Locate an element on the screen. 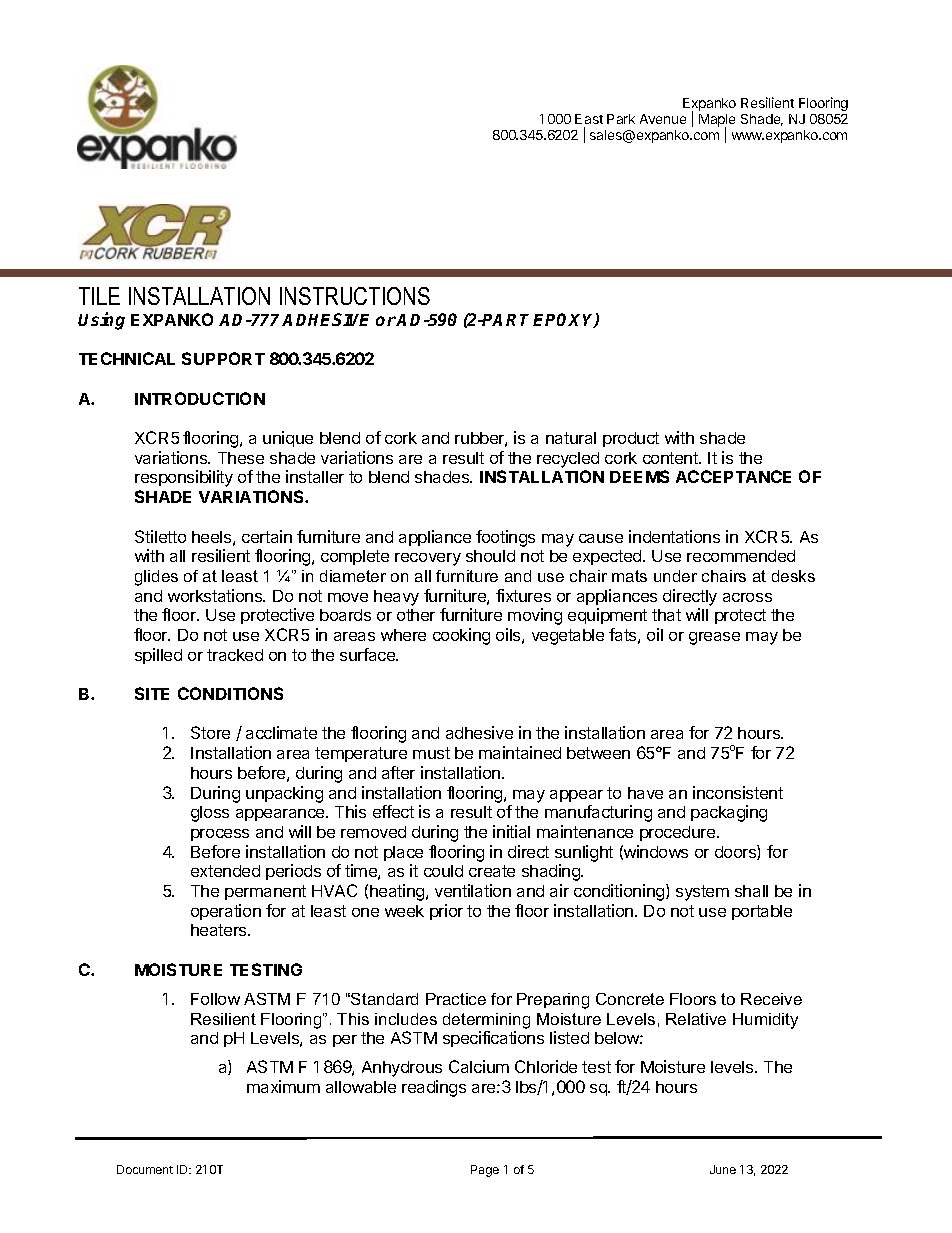  cooking is located at coordinates (461, 636).
